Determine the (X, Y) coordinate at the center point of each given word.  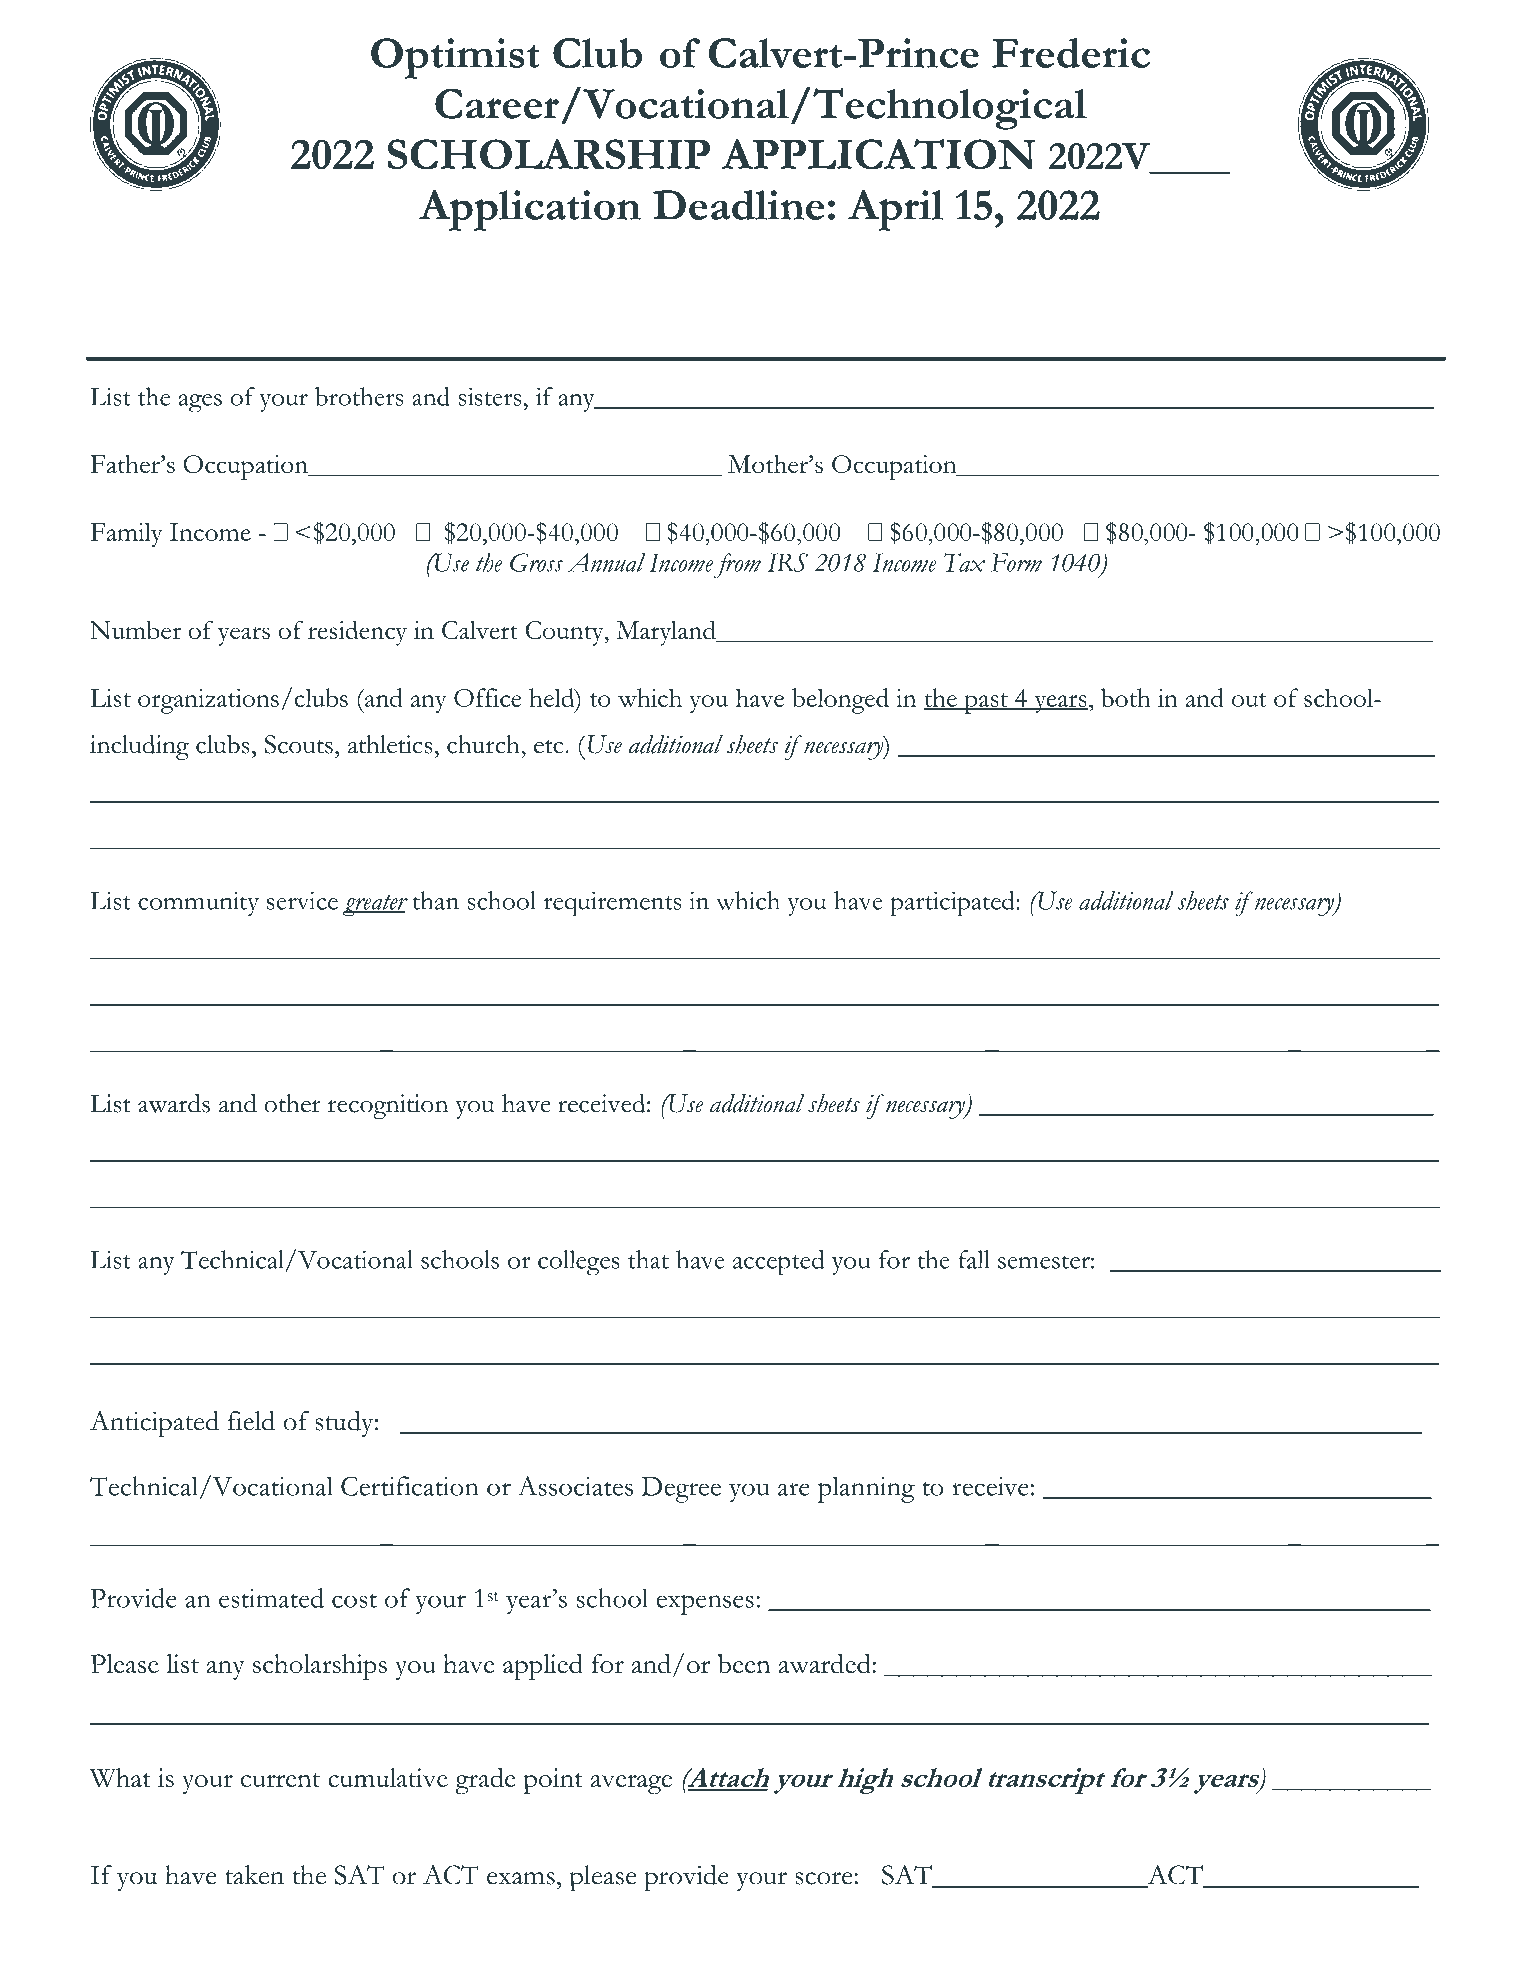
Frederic (1071, 53)
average (631, 1784)
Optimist (455, 58)
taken (254, 1875)
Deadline (738, 205)
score (825, 1878)
